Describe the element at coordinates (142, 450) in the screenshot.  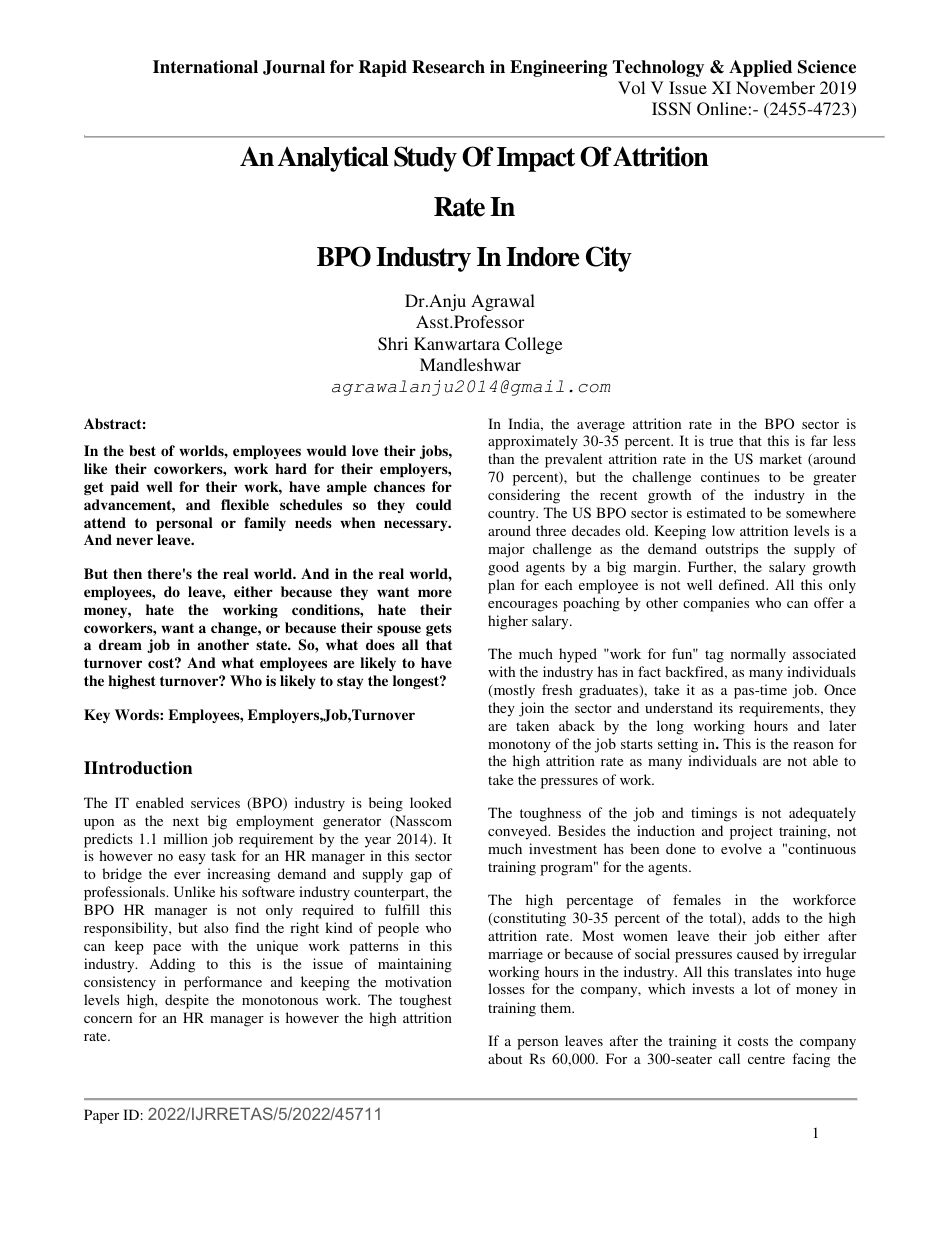
I see `best` at that location.
